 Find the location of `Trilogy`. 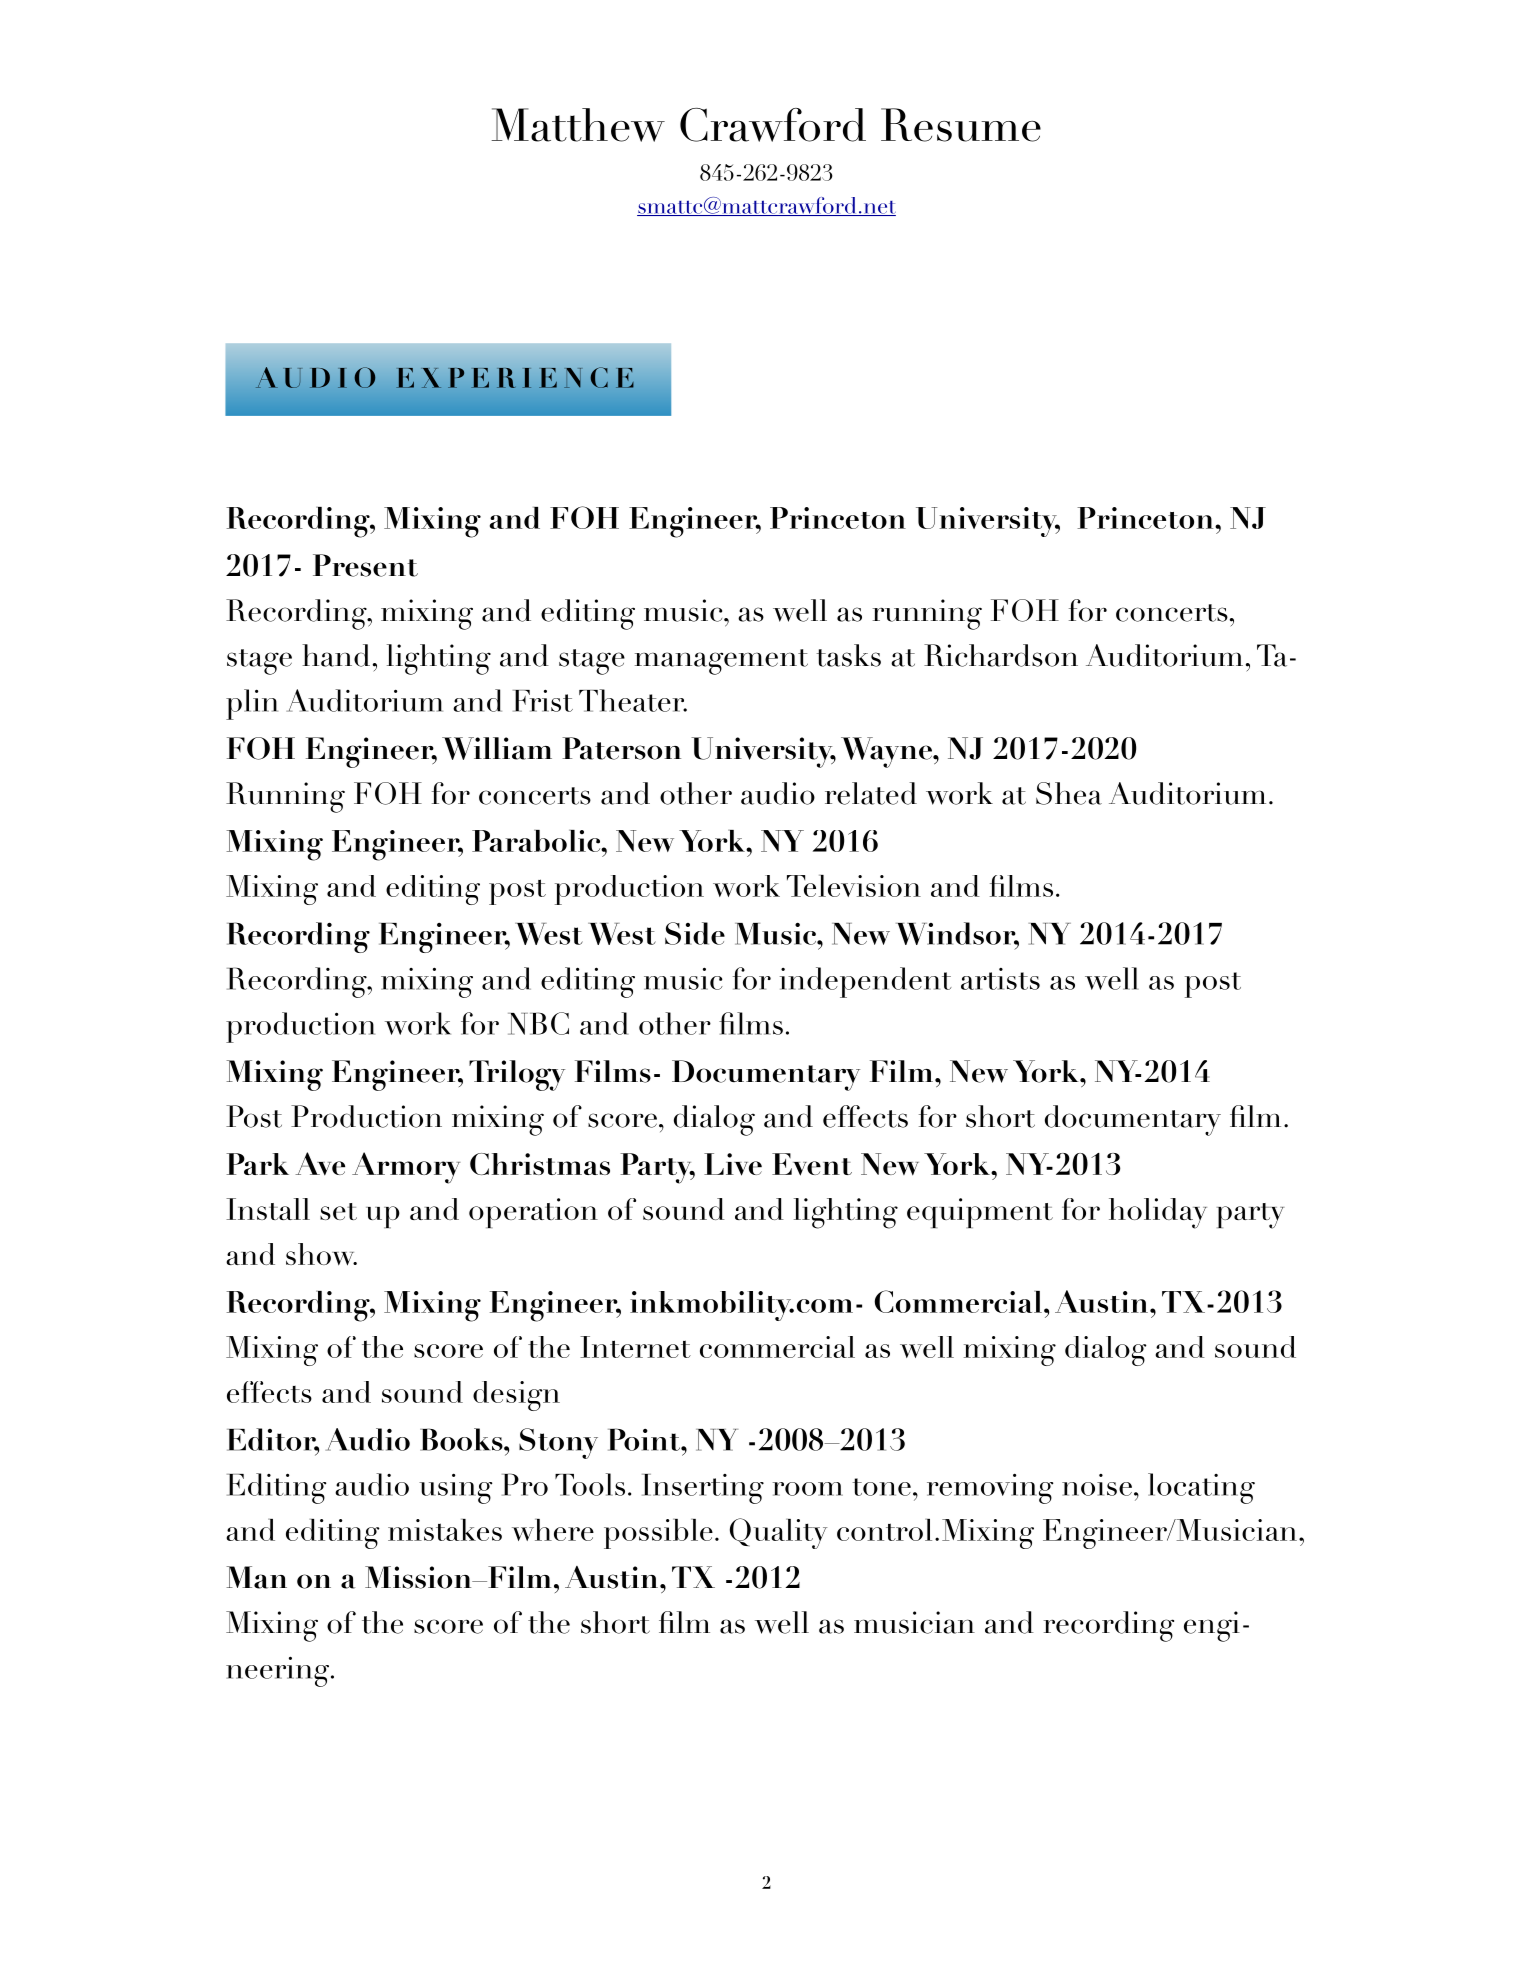

Trilogy is located at coordinates (517, 1075).
